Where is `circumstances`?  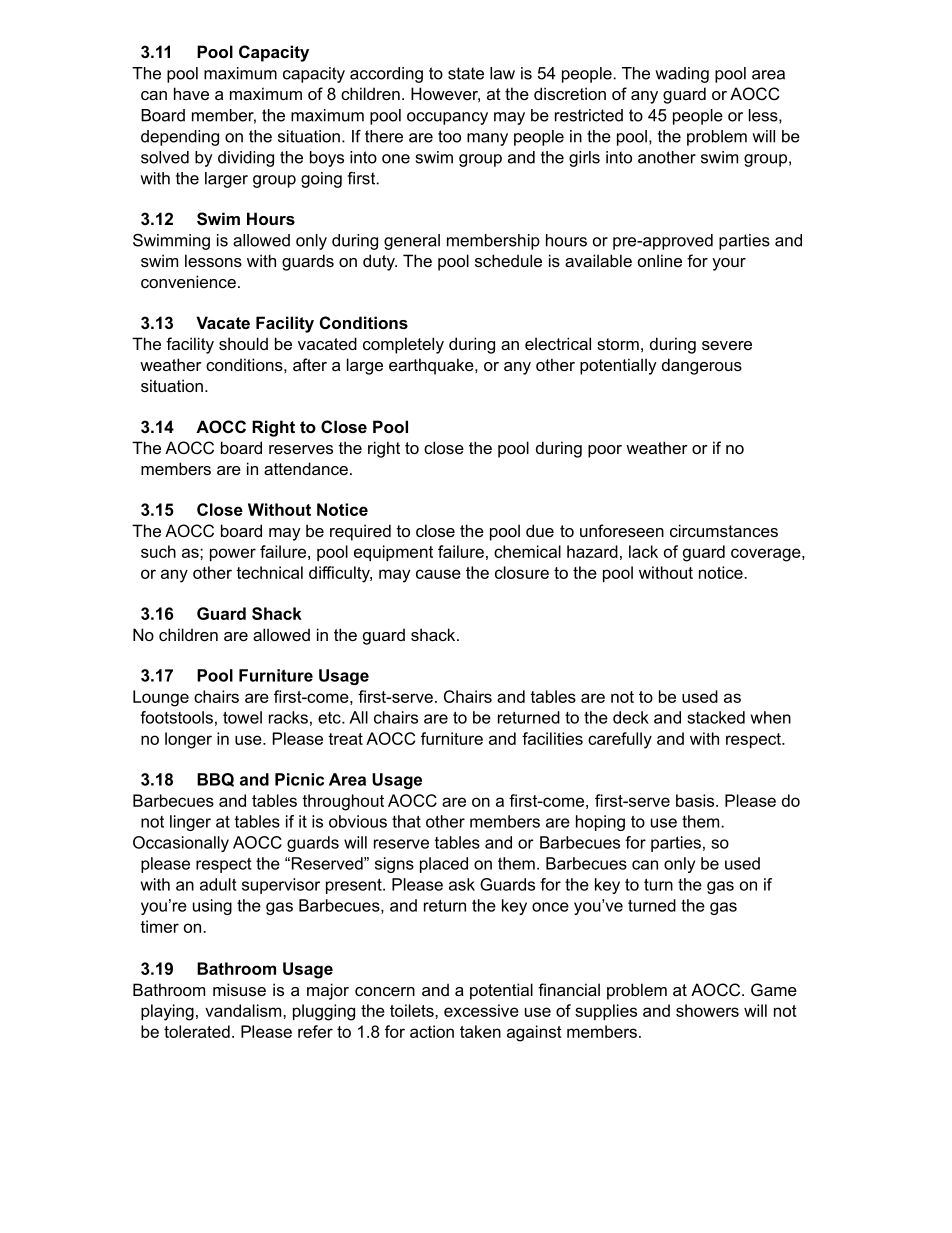
circumstances is located at coordinates (724, 530).
